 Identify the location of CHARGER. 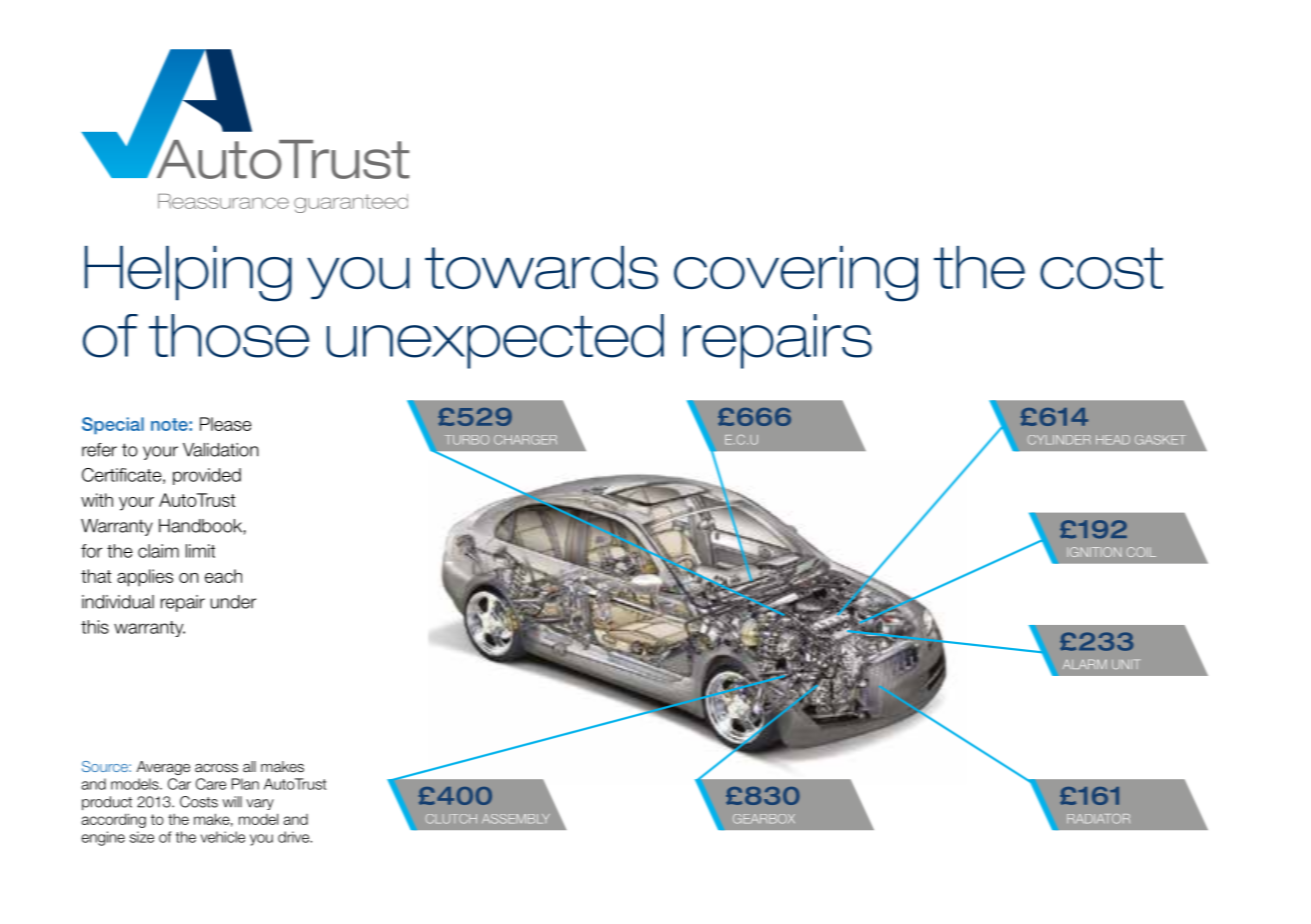
(525, 440).
